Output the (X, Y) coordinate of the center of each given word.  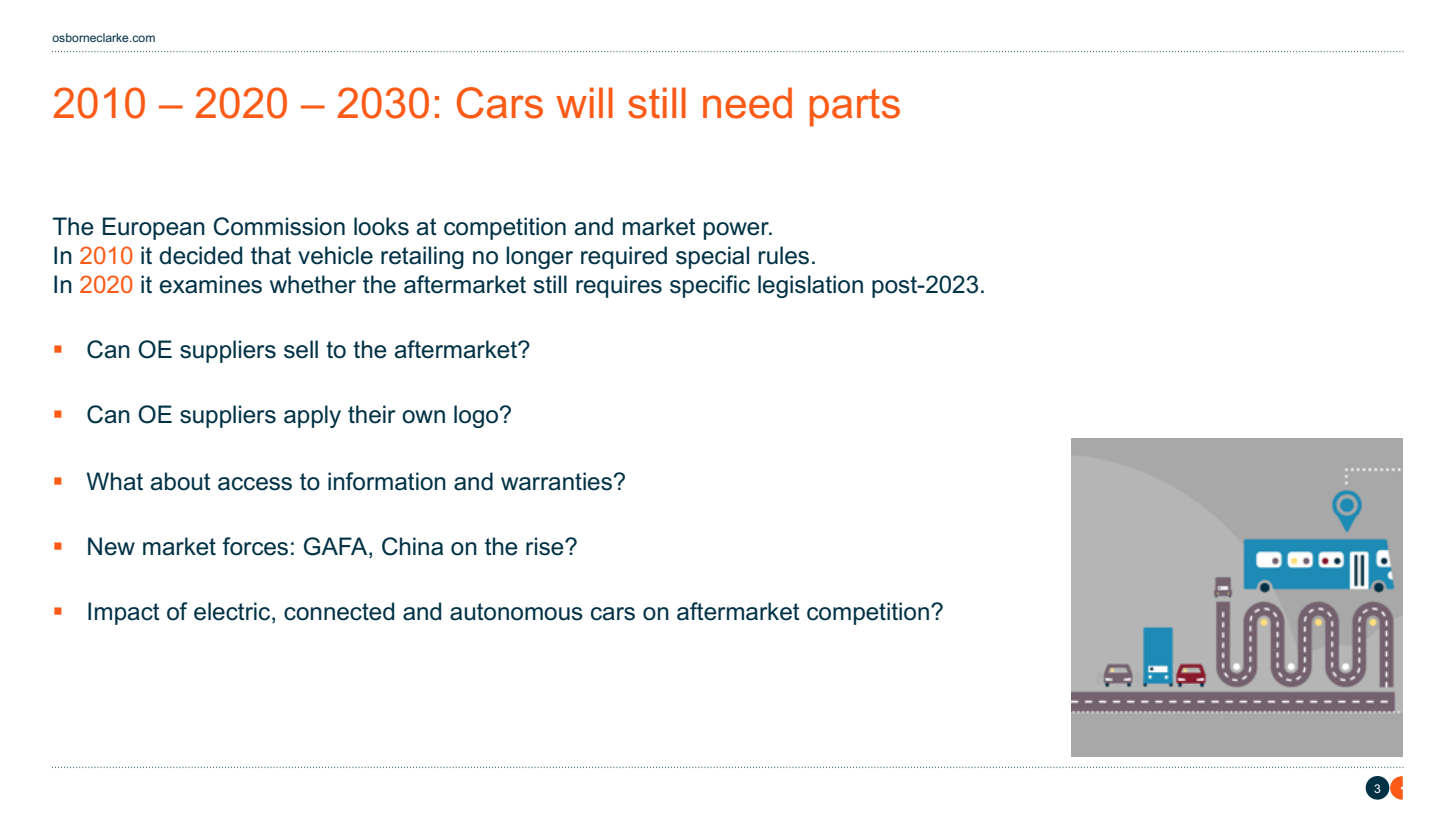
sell (301, 349)
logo (477, 416)
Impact (124, 613)
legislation (810, 286)
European (154, 228)
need (747, 103)
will (584, 102)
